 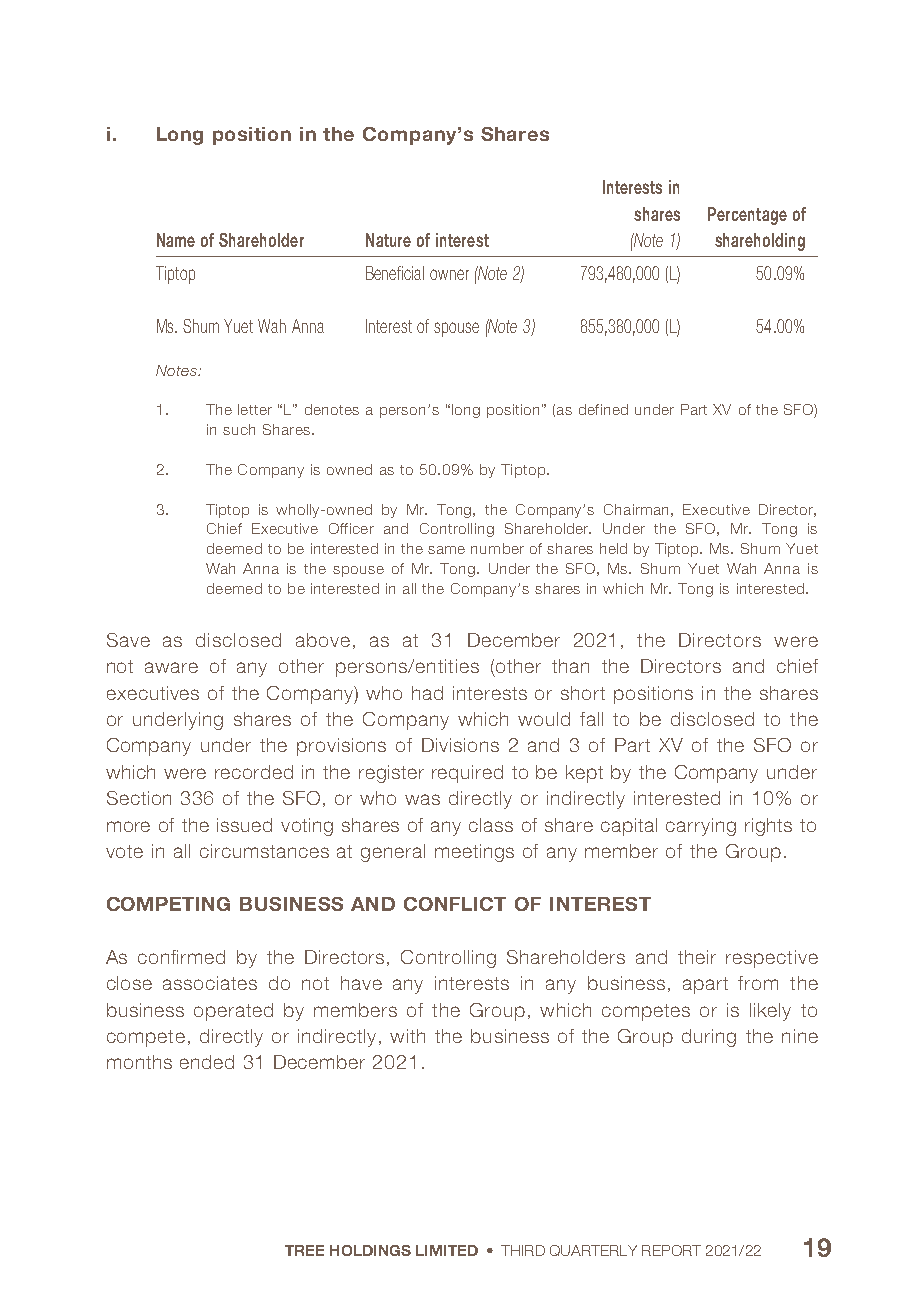 I want to click on owner, so click(x=449, y=274).
